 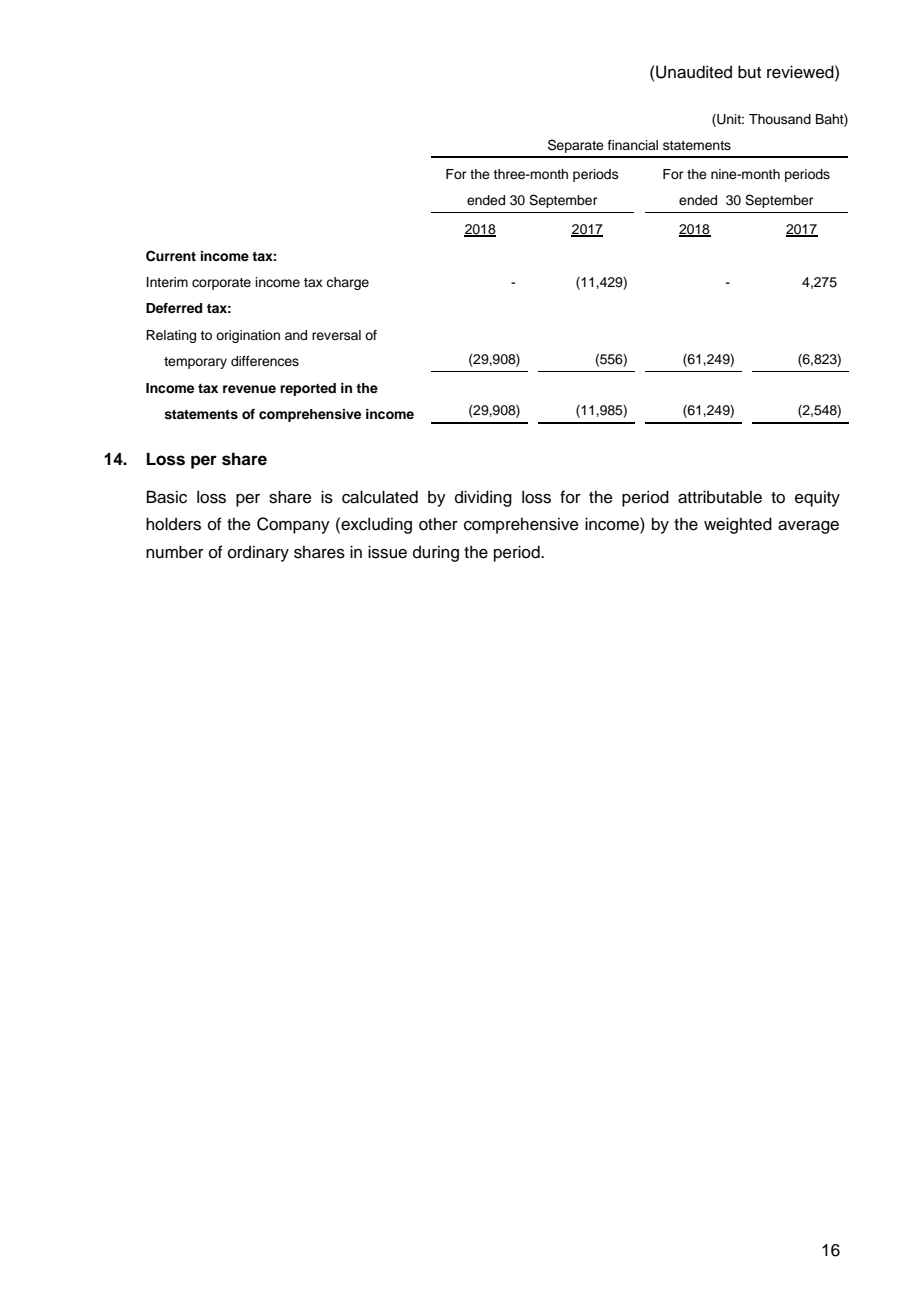 I want to click on during, so click(x=436, y=553).
